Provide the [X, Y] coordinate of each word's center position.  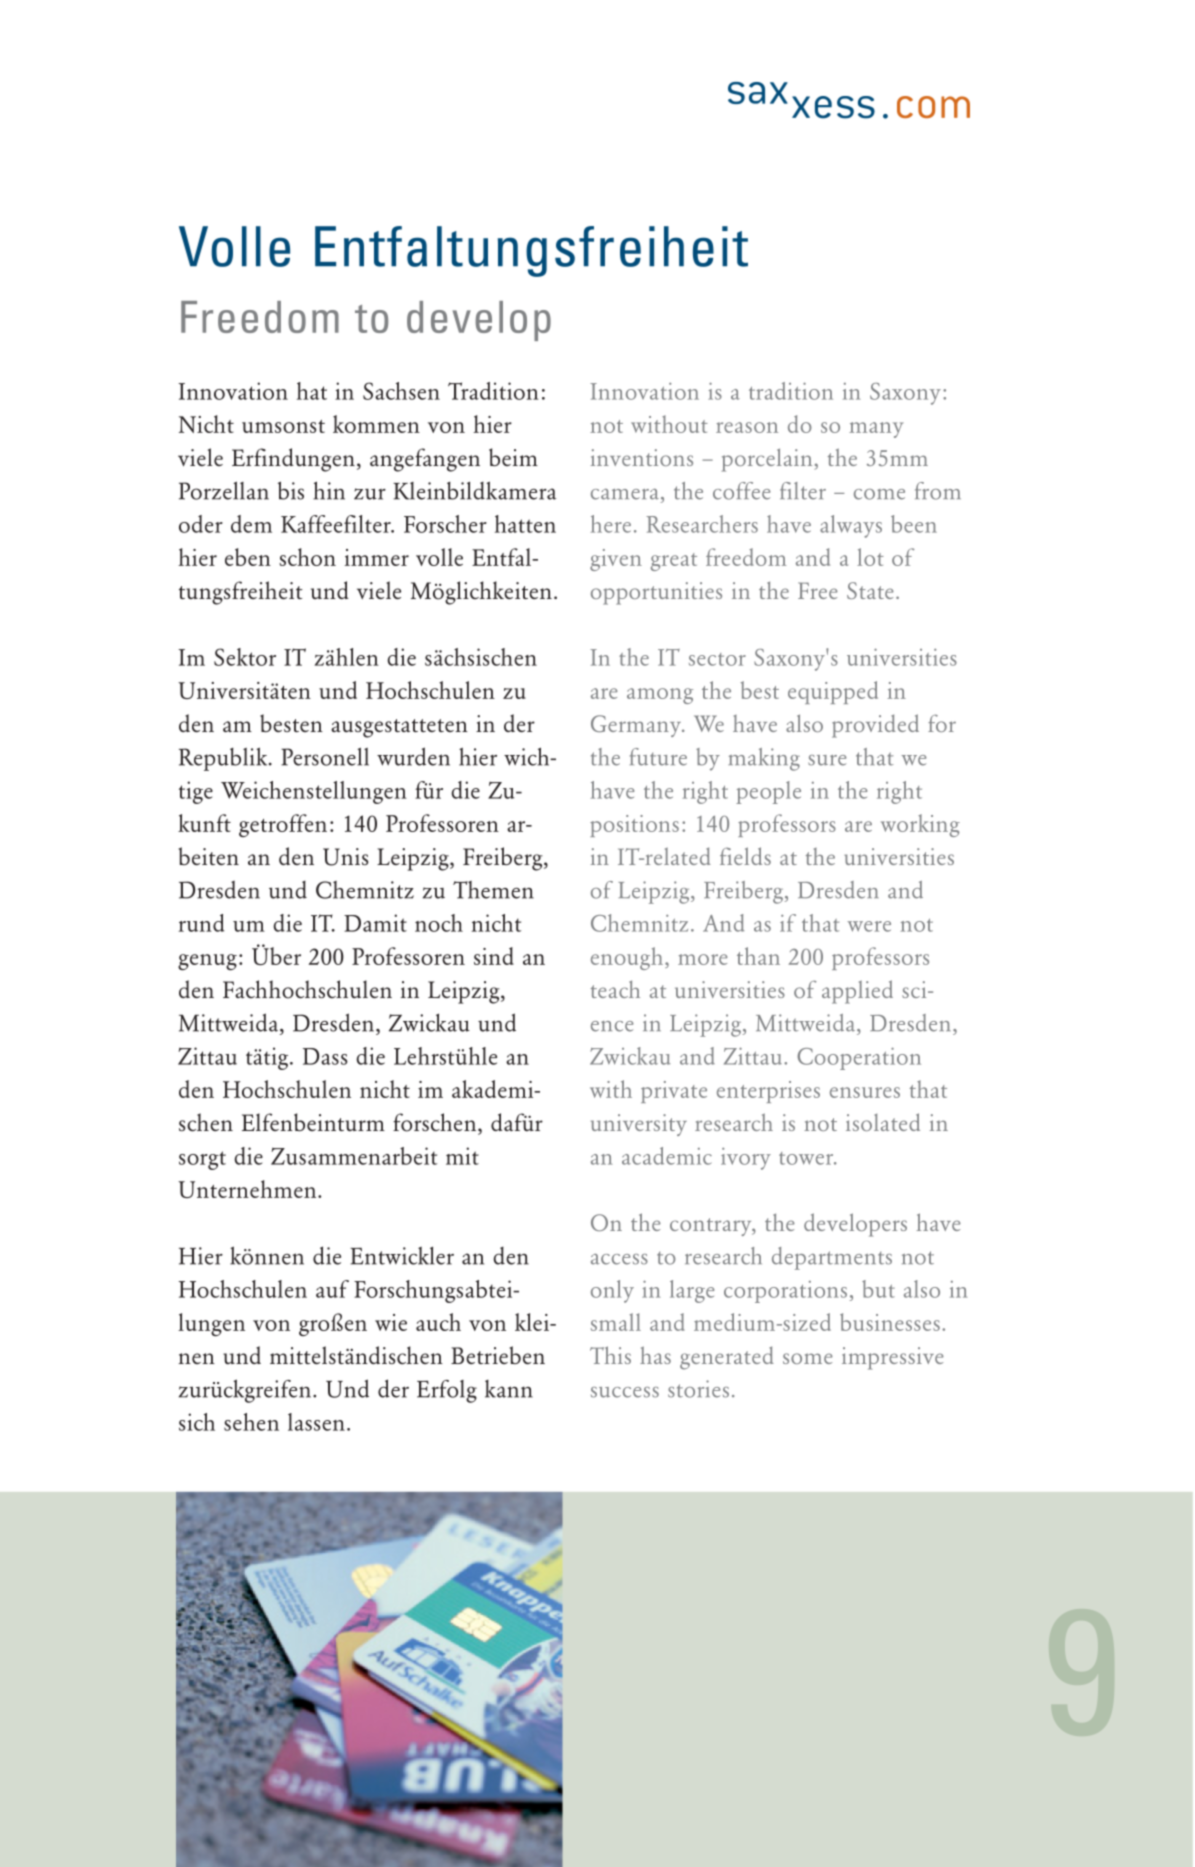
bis [291, 490]
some [808, 1358]
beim [513, 457]
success [625, 1392]
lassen [316, 1422]
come [879, 494]
